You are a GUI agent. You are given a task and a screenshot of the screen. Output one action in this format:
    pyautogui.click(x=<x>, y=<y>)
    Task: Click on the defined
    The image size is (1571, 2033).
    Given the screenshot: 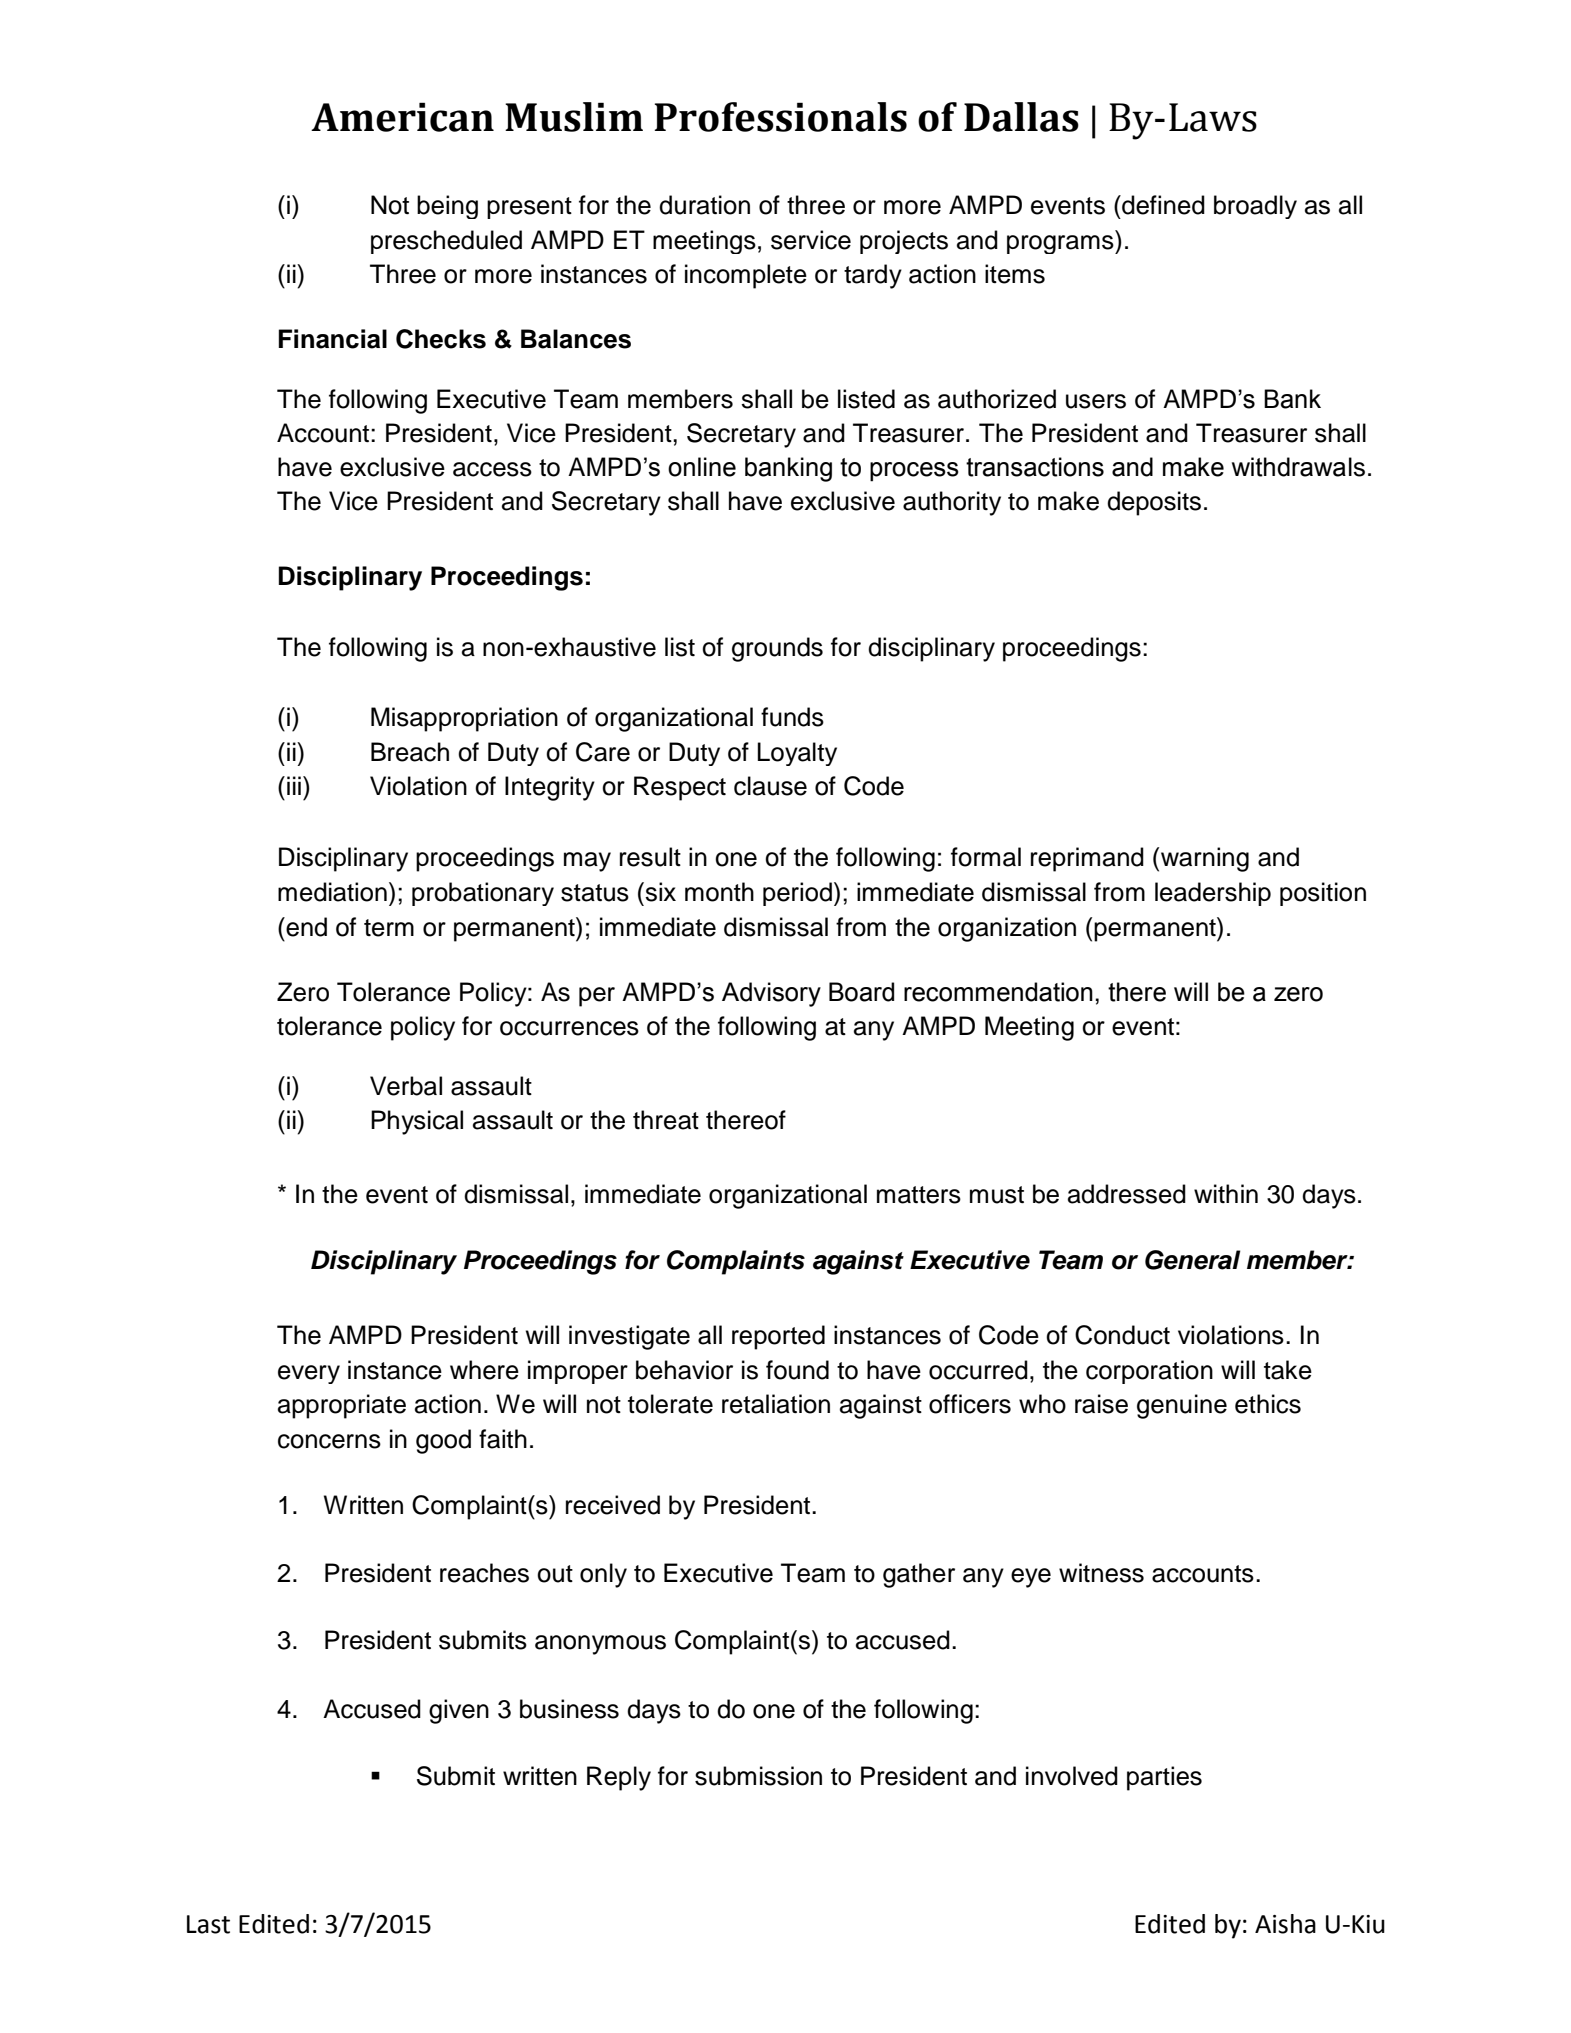 What is the action you would take?
    pyautogui.click(x=1162, y=205)
